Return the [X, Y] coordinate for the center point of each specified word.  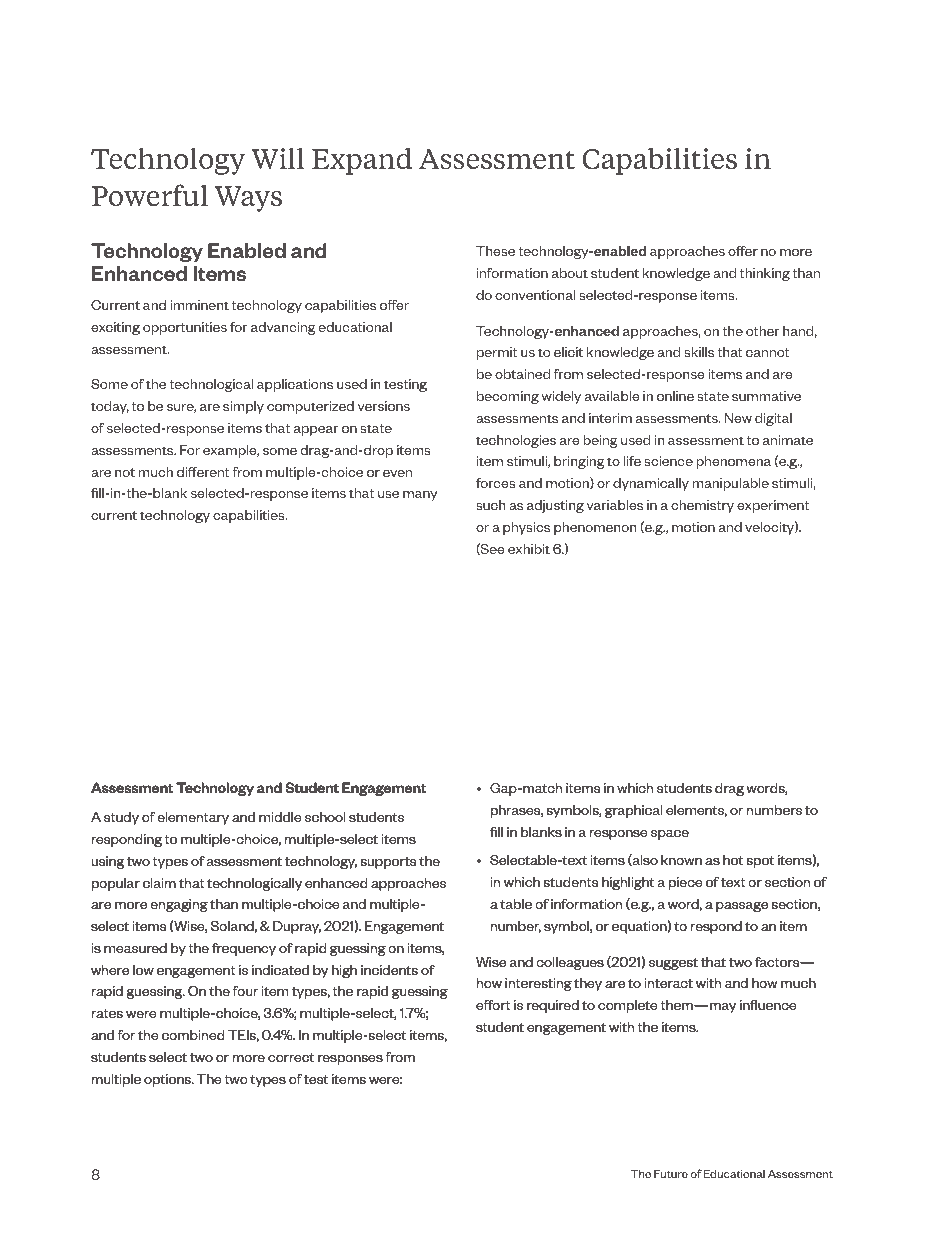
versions [384, 406]
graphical [633, 811]
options [168, 1080]
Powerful [150, 195]
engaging [179, 905]
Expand [362, 161]
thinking [765, 274]
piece [685, 883]
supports [388, 863]
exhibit [529, 549]
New [738, 418]
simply [243, 407]
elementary [193, 818]
